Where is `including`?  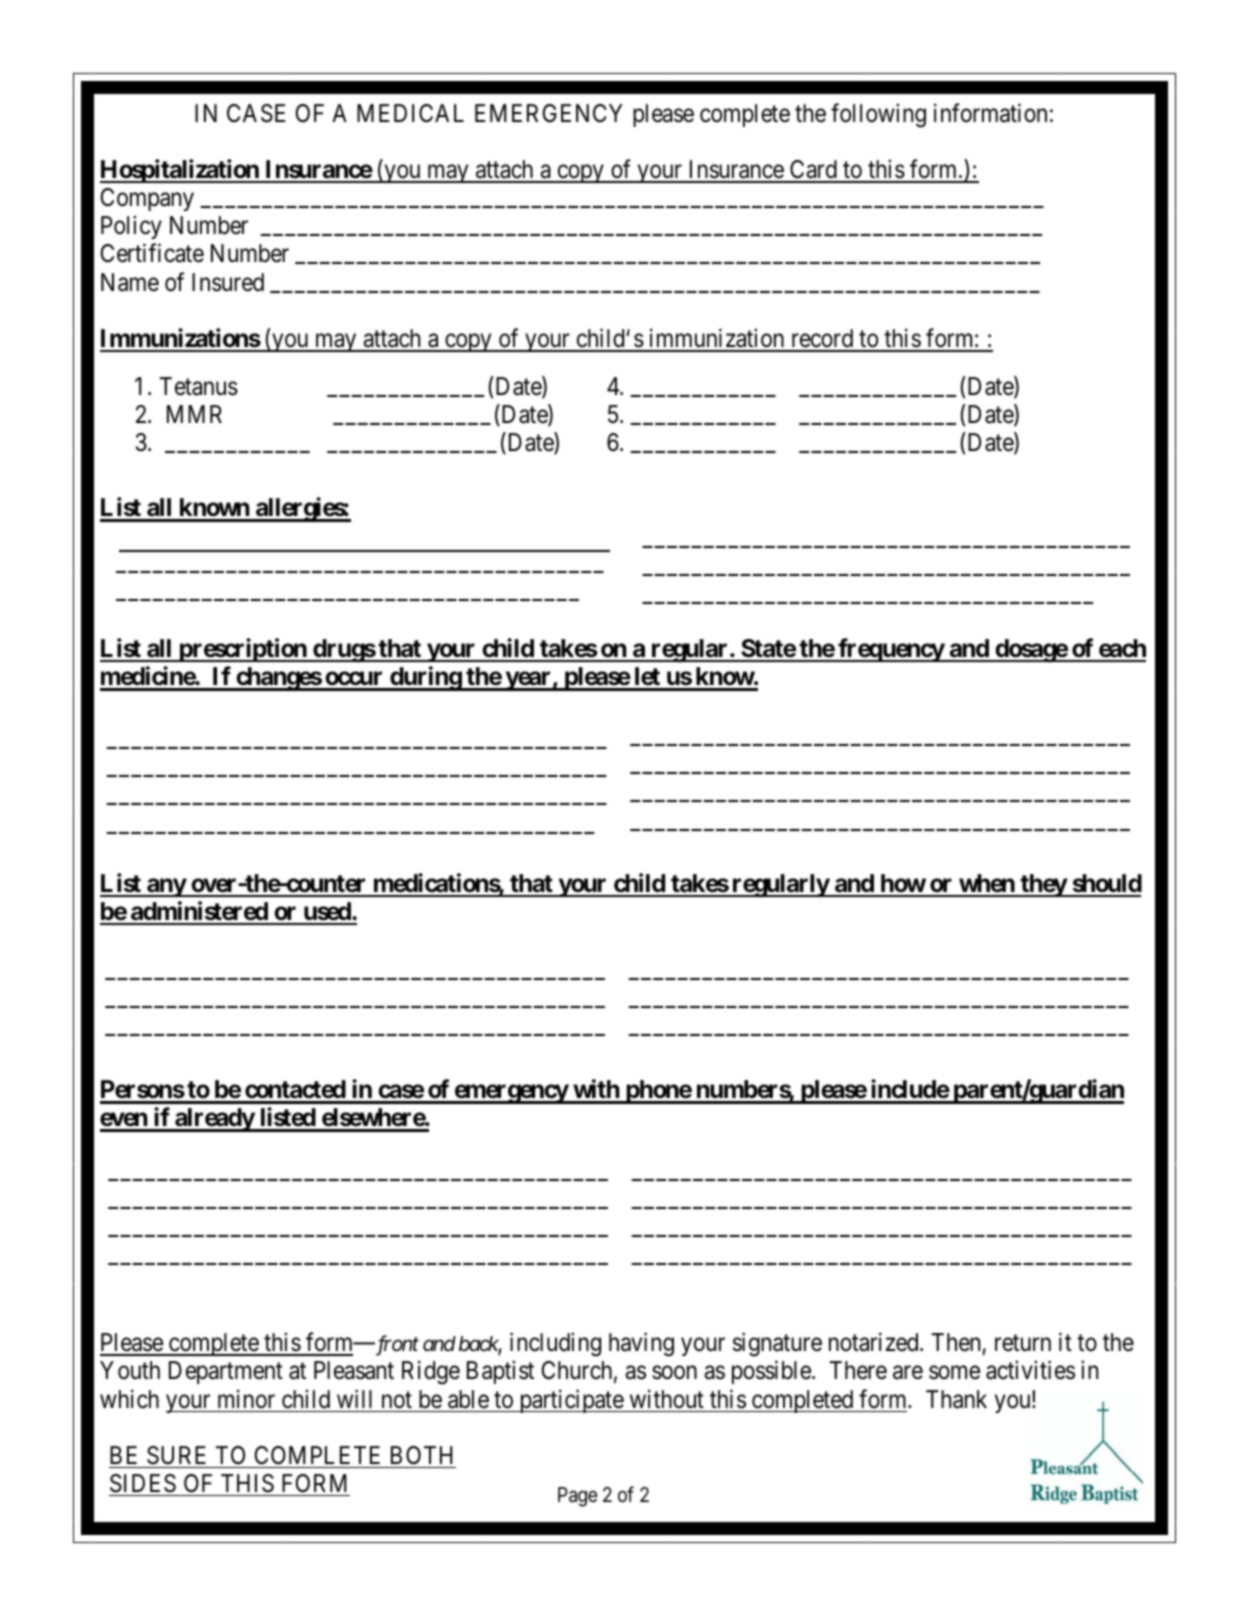
including is located at coordinates (555, 1344).
